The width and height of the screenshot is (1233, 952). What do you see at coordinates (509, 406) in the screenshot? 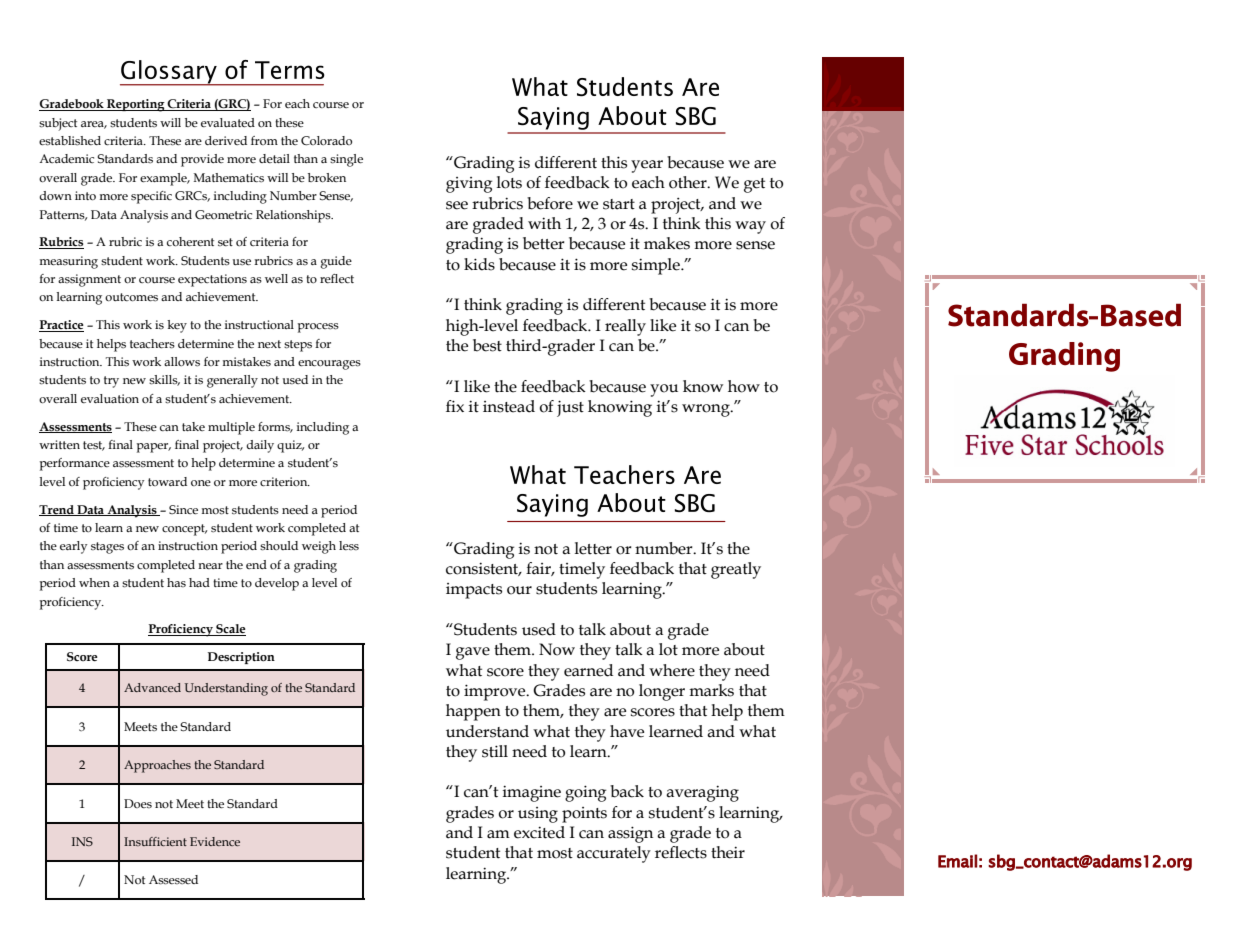
I see `instead` at bounding box center [509, 406].
